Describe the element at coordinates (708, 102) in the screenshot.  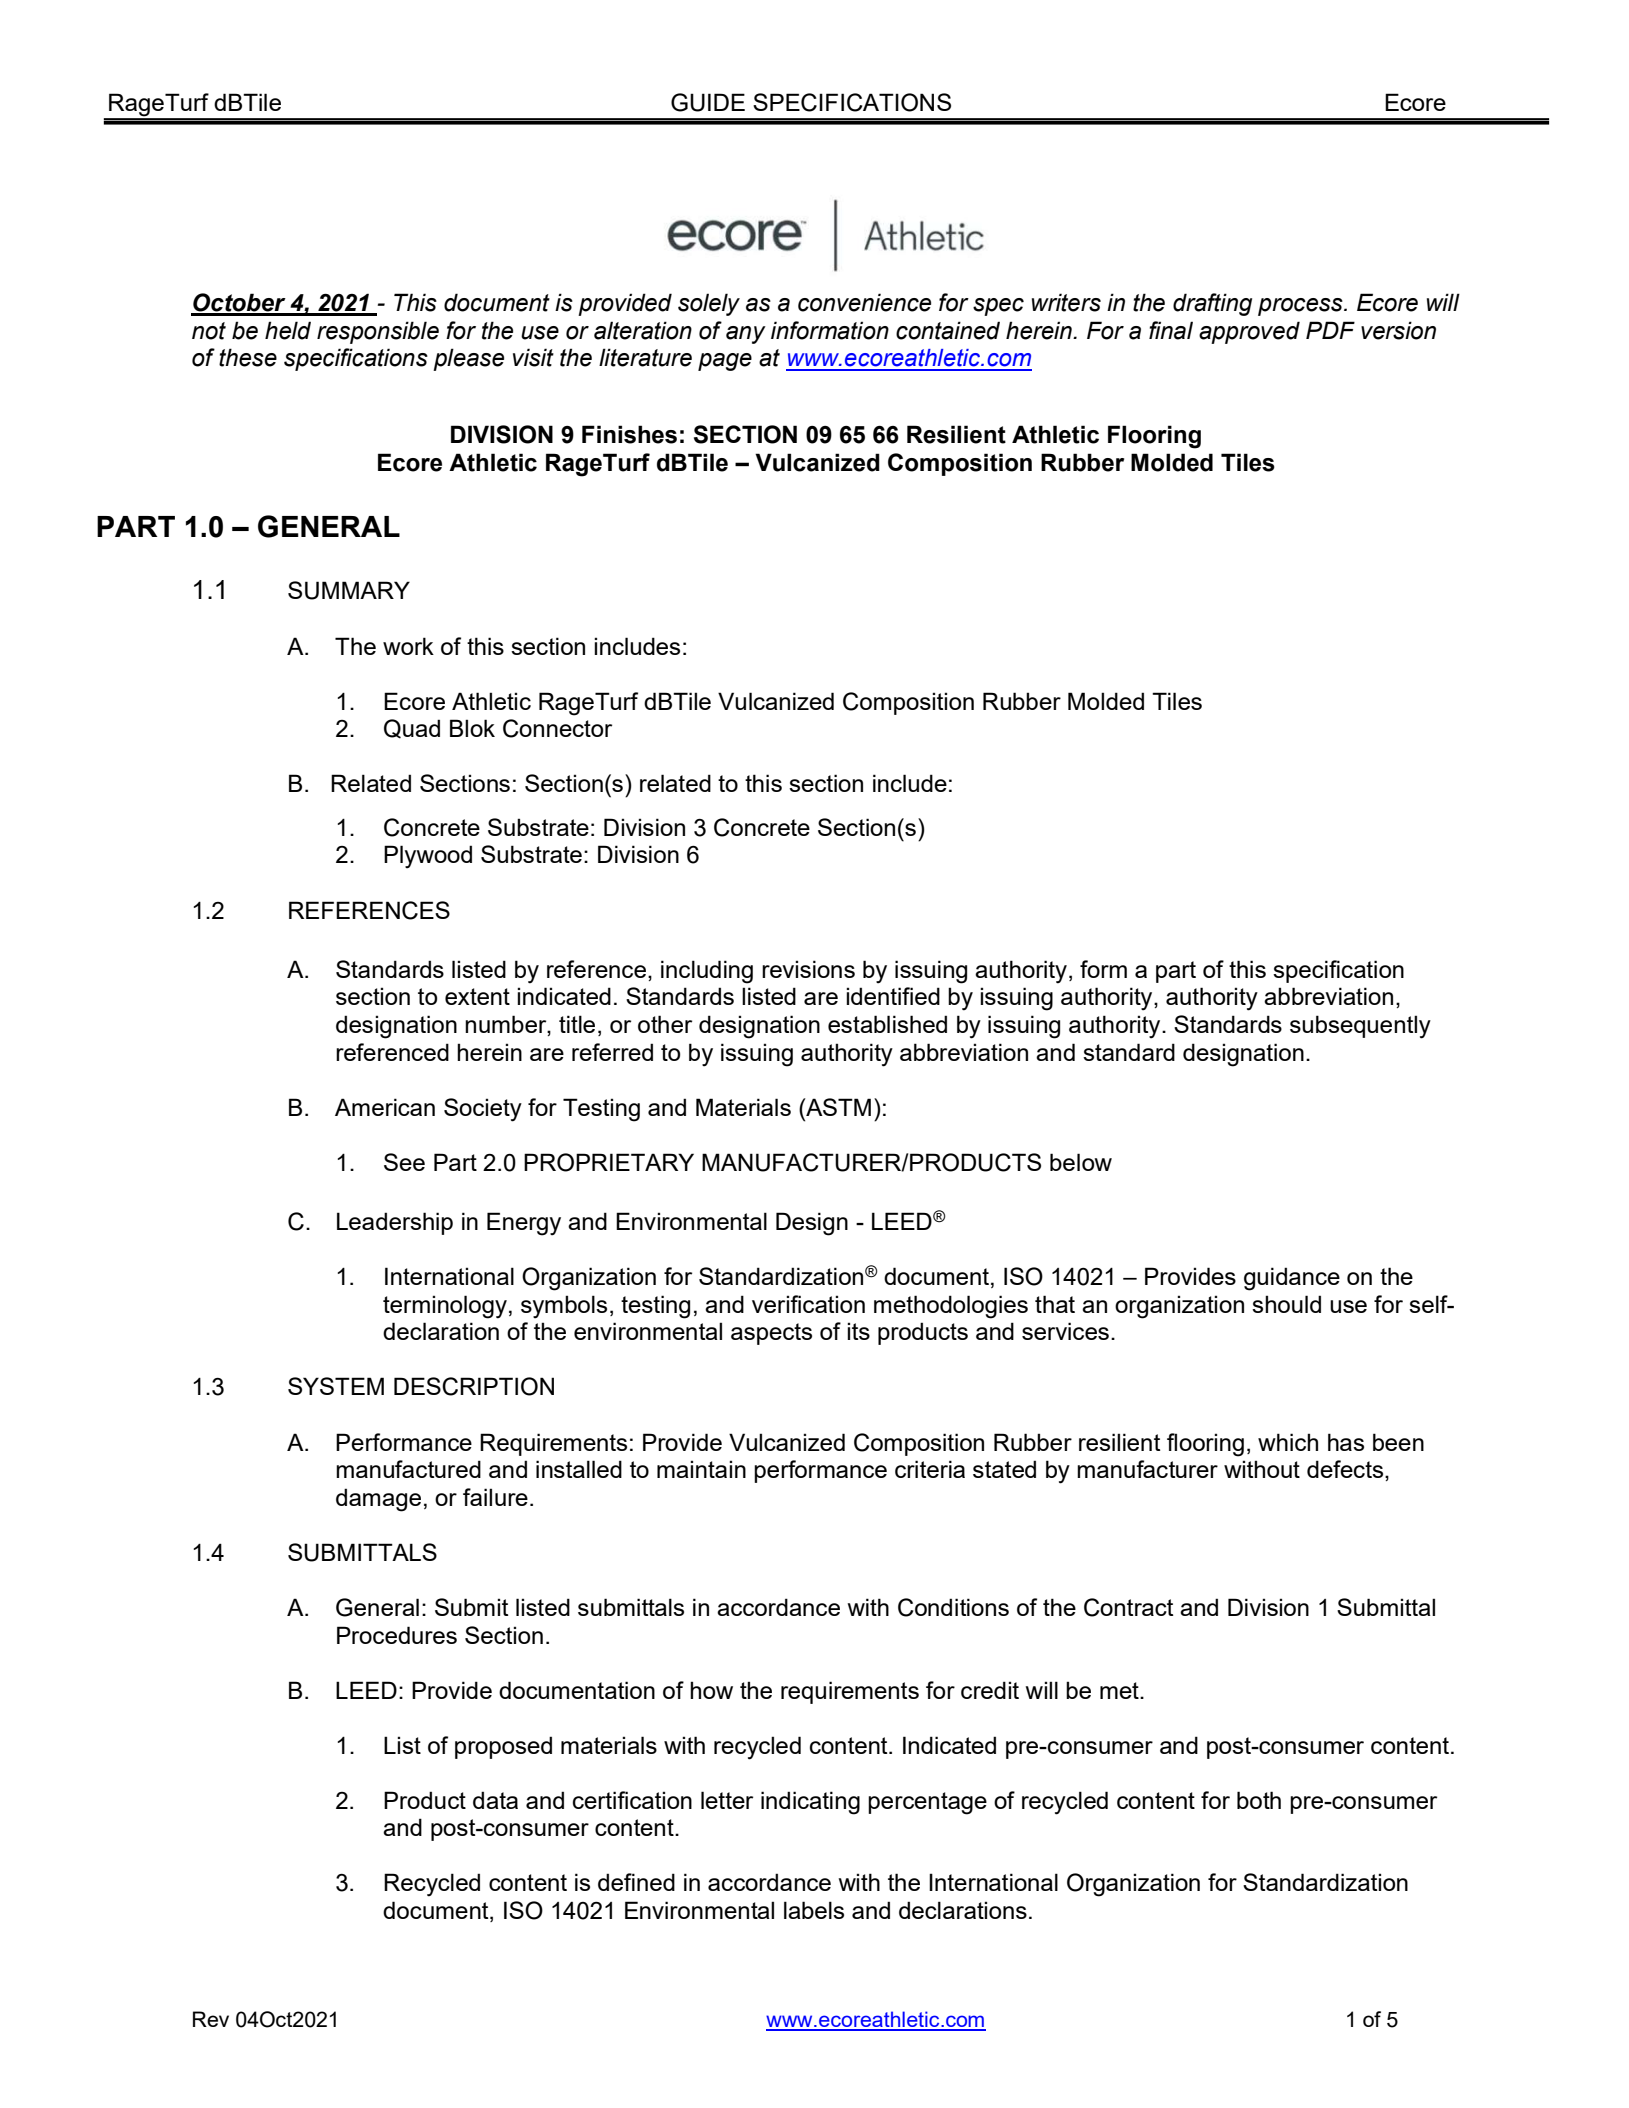
I see `GUIDE` at that location.
